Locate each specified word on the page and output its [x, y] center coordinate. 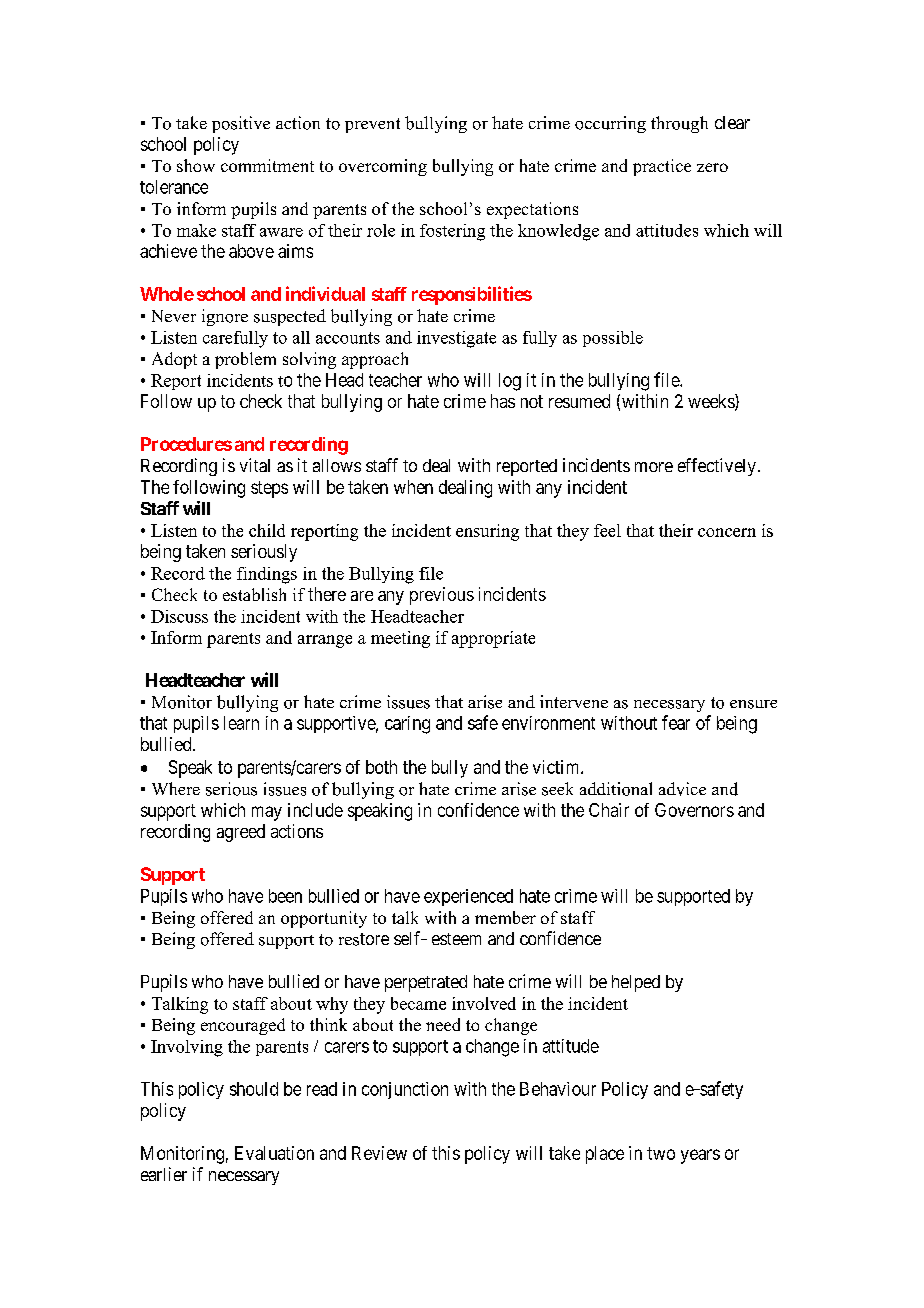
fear [676, 722]
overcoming [383, 167]
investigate [456, 339]
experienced [468, 897]
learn [241, 723]
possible [613, 339]
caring [407, 725]
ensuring [487, 532]
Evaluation [274, 1153]
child [267, 530]
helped [636, 983]
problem [245, 360]
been [285, 896]
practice [662, 167]
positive [241, 124]
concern [727, 532]
